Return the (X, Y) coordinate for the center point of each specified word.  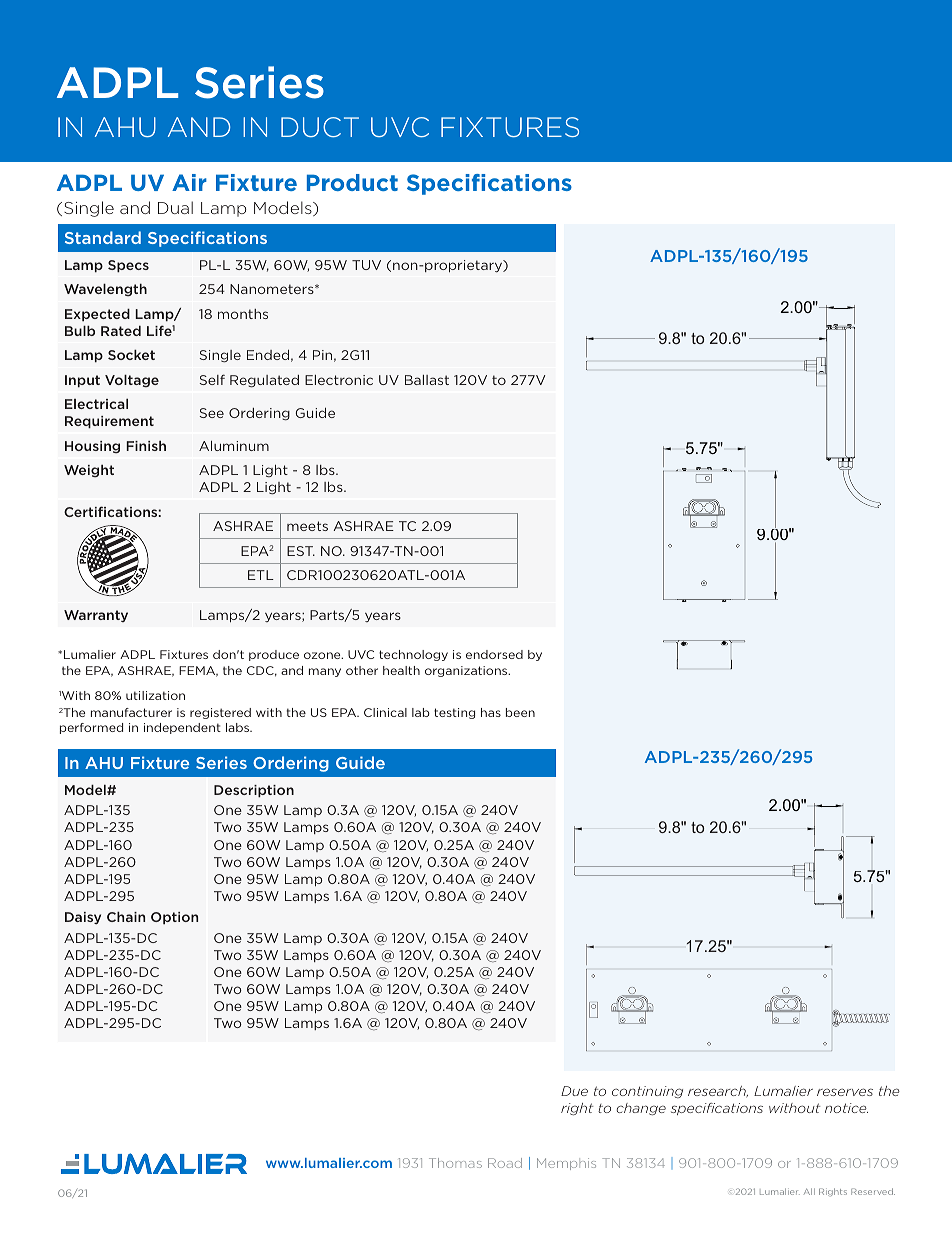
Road (505, 1163)
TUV (366, 265)
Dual (175, 207)
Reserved (873, 1191)
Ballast (427, 380)
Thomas (455, 1163)
